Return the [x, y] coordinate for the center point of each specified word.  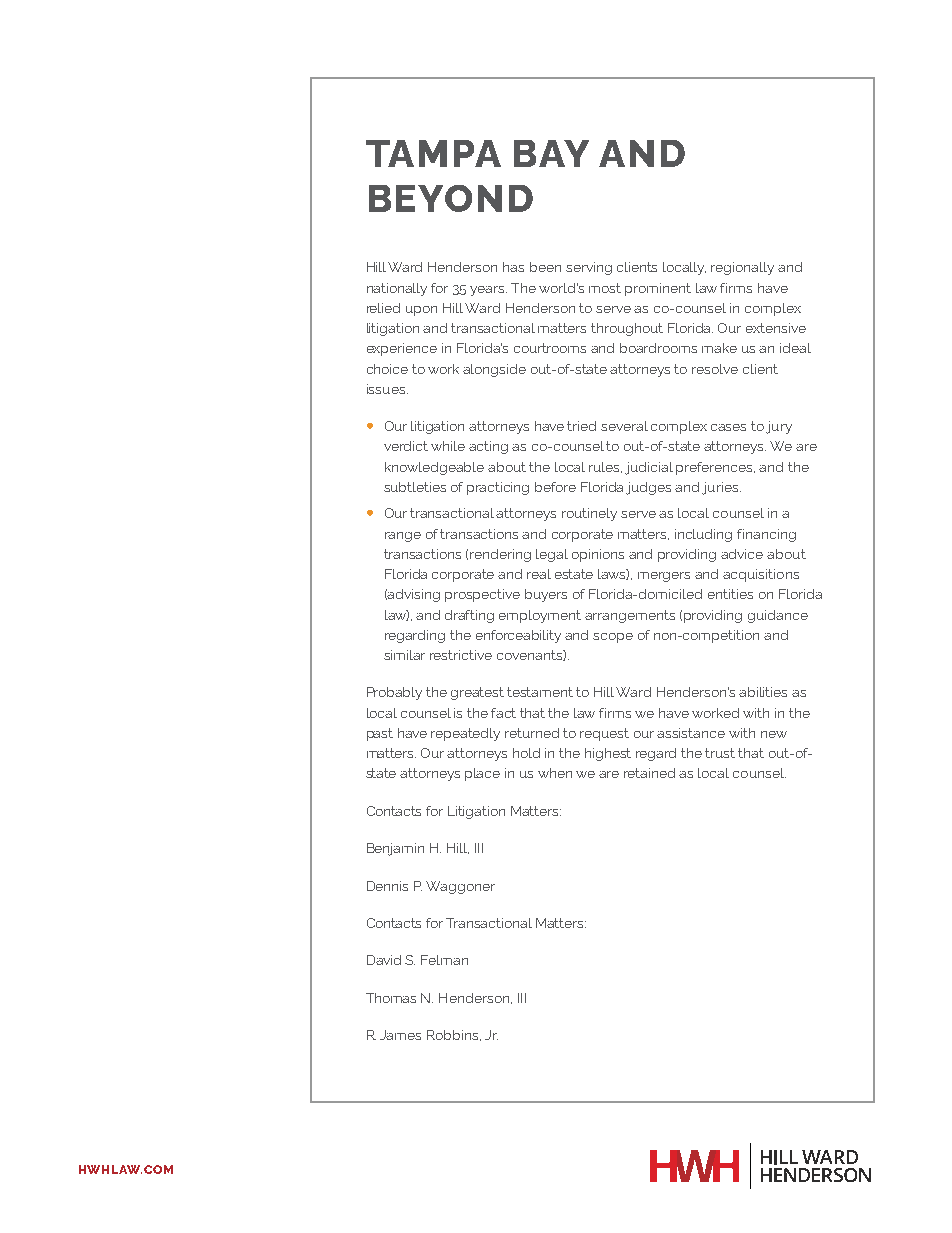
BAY [551, 153]
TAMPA [433, 153]
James [400, 1035]
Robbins [454, 1035]
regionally [742, 268]
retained [649, 773]
